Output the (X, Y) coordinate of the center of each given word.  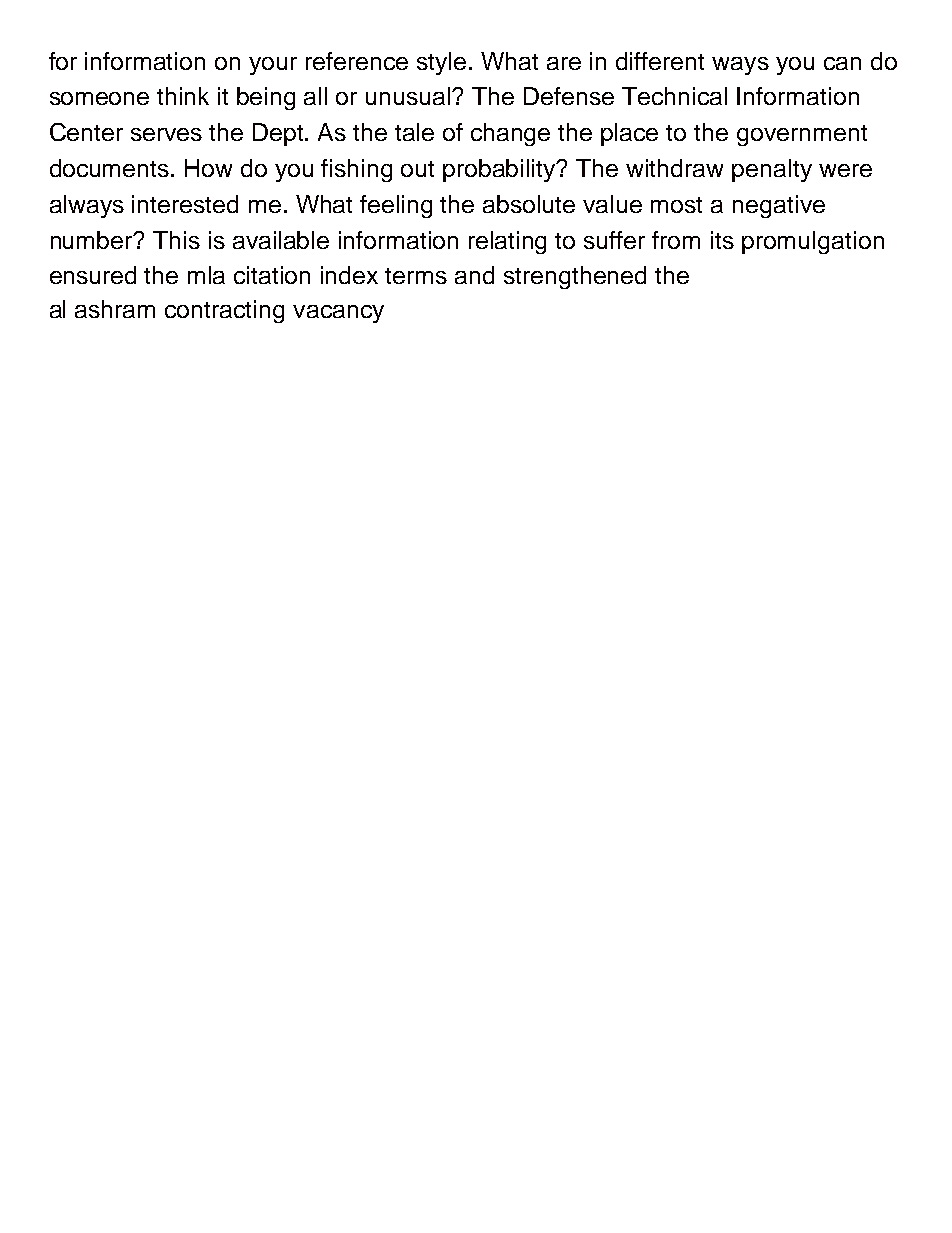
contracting (224, 311)
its (722, 240)
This (176, 240)
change (510, 134)
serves (166, 134)
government (802, 135)
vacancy (338, 314)
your (273, 66)
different (660, 61)
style (441, 63)
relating (507, 242)
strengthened (575, 277)
